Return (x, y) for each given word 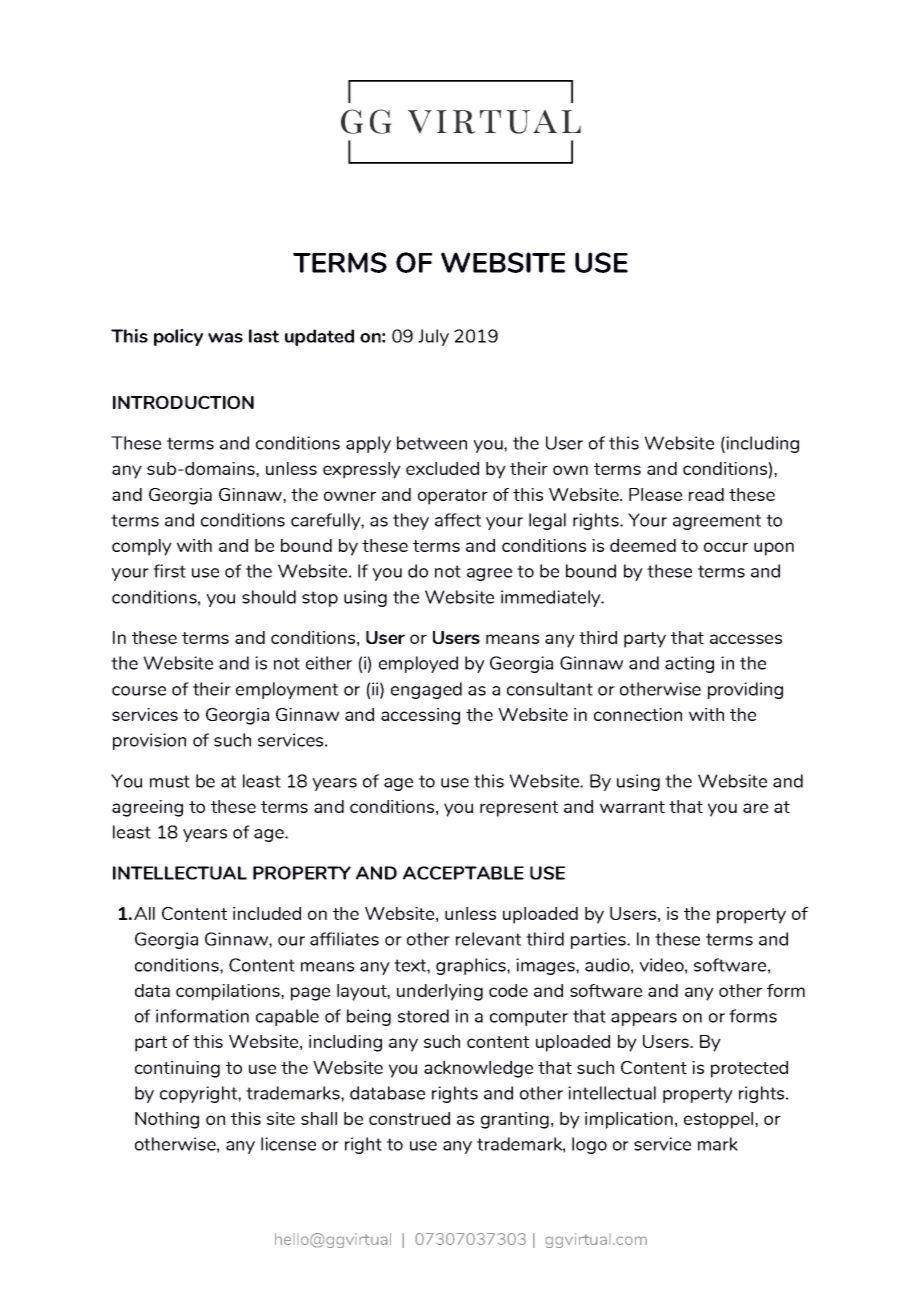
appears (644, 1019)
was (225, 338)
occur (726, 547)
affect (458, 520)
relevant (488, 939)
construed (409, 1118)
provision (149, 741)
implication (629, 1120)
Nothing (167, 1120)
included (267, 913)
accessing (420, 716)
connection (638, 714)
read (706, 494)
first (169, 571)
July (433, 337)
